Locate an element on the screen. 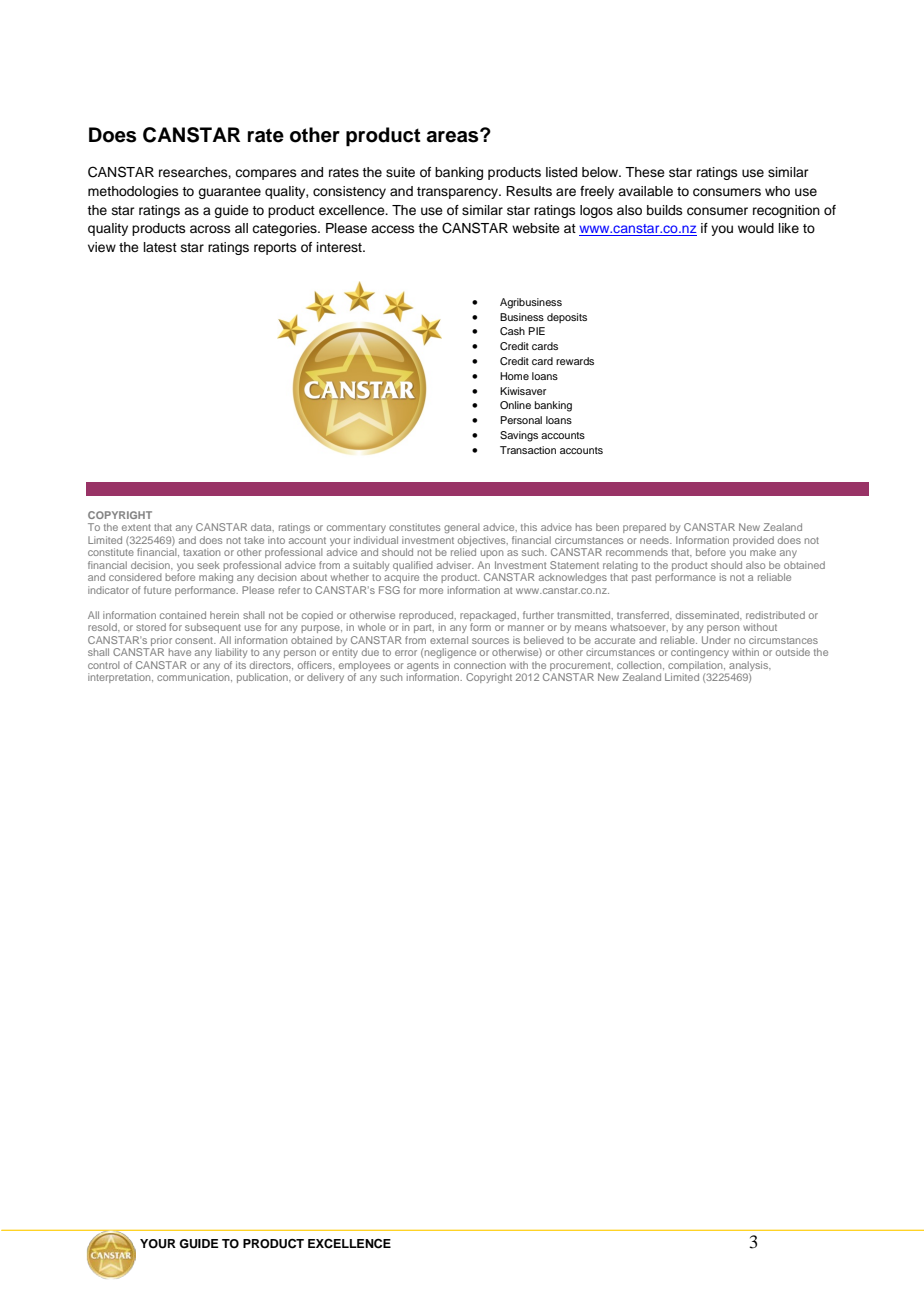 This screenshot has height=1308, width=924. deposits is located at coordinates (567, 318).
